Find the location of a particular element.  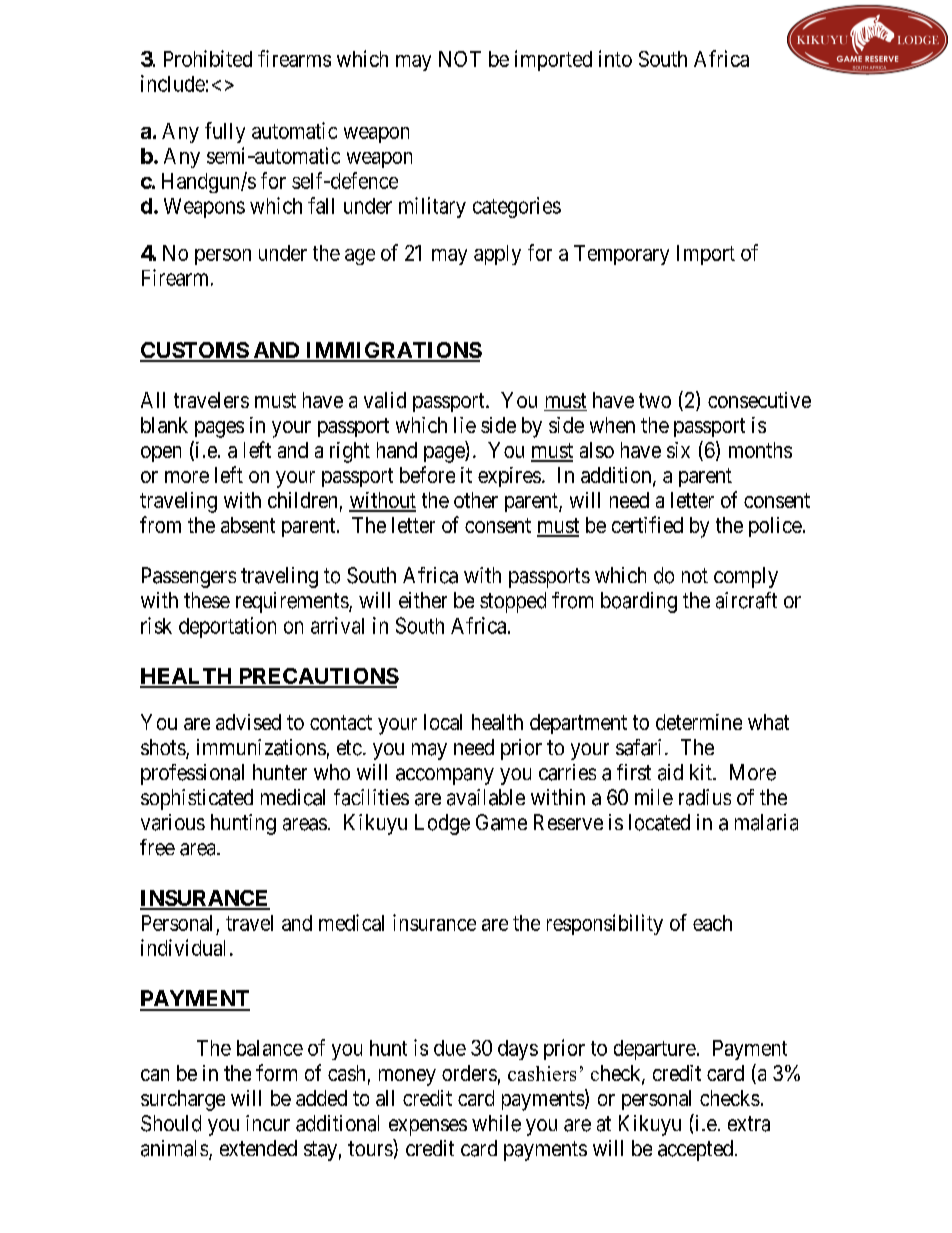

Lodge is located at coordinates (442, 824).
